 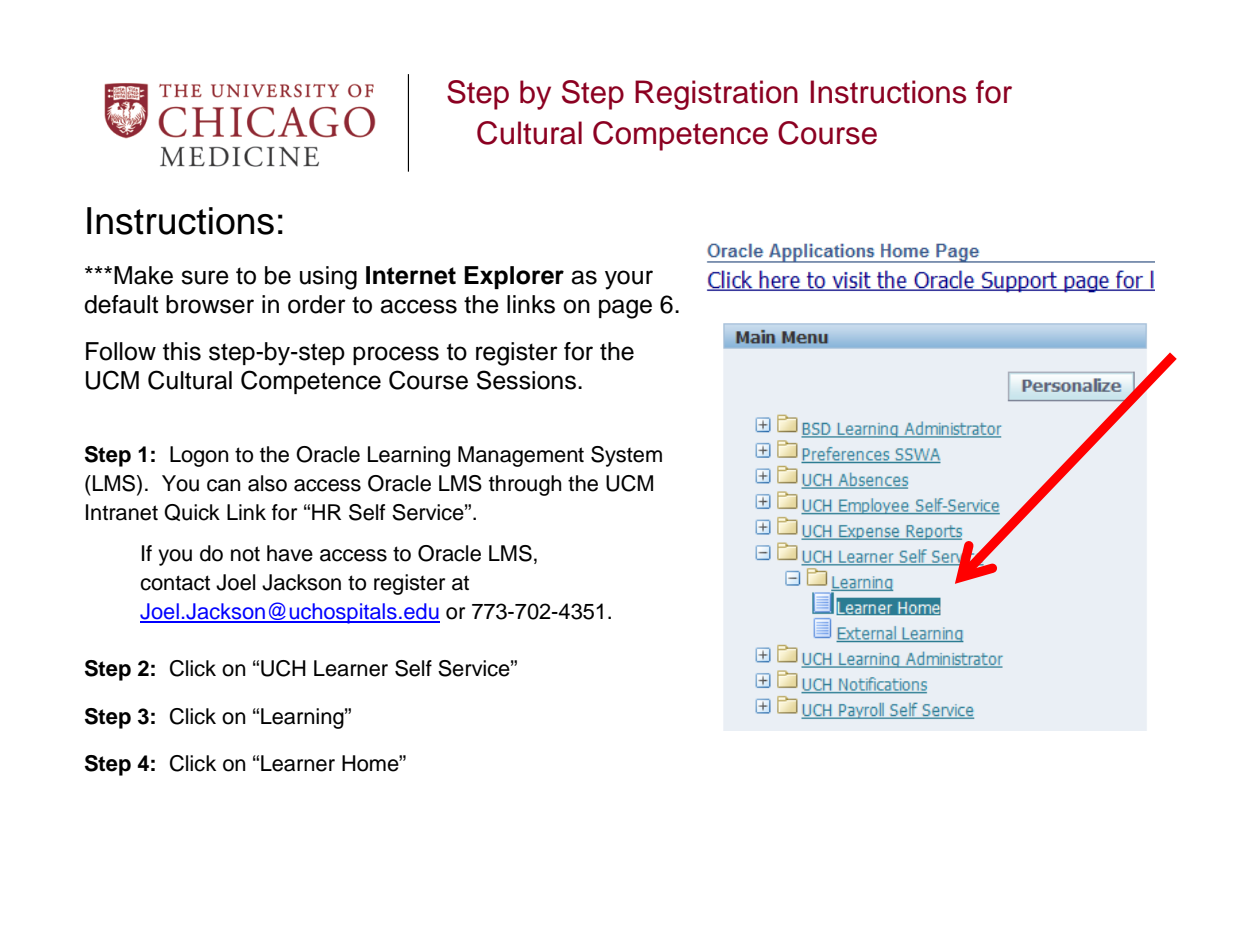 What do you see at coordinates (525, 485) in the image?
I see `through` at bounding box center [525, 485].
